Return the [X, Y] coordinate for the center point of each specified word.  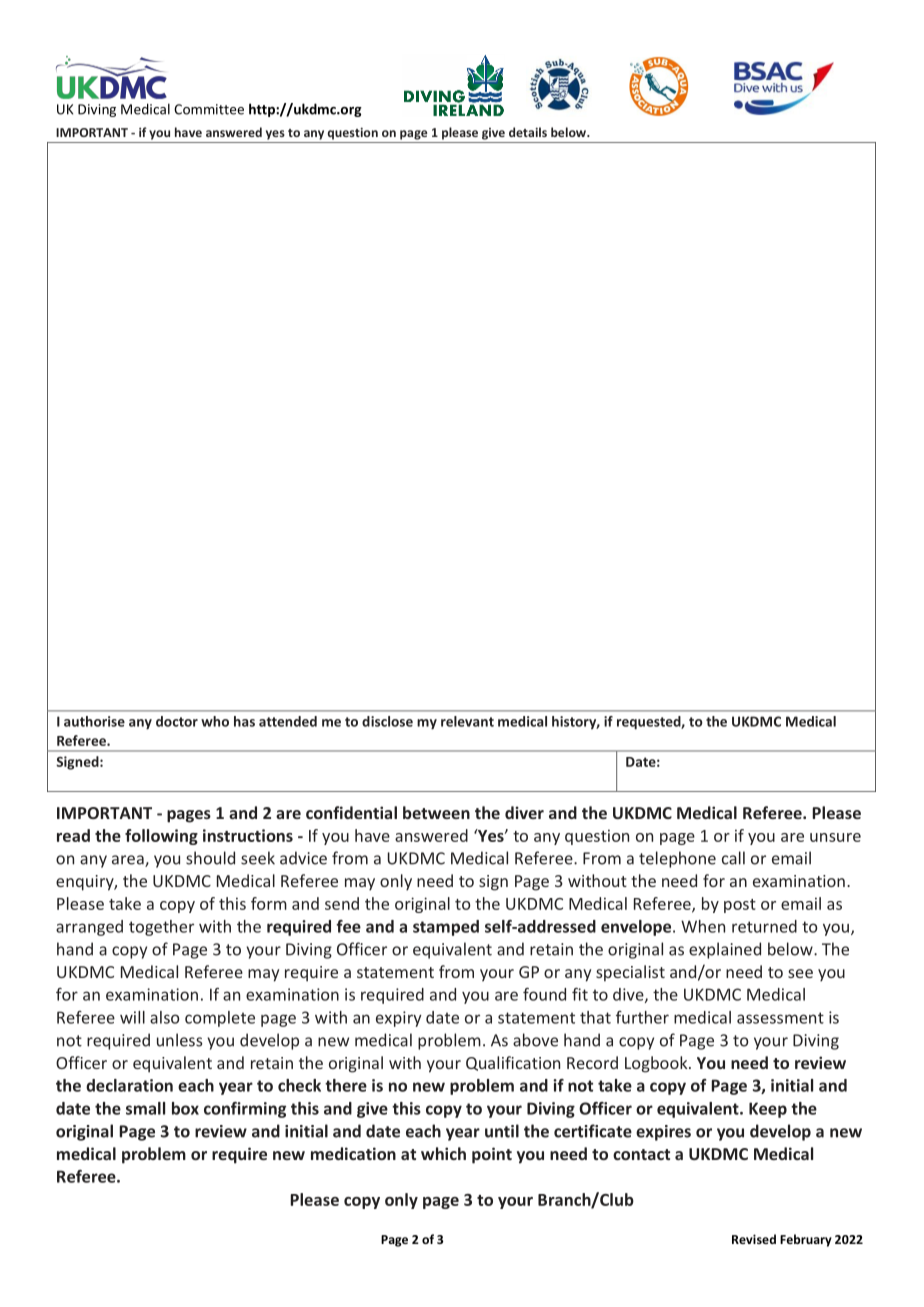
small [145, 1108]
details [528, 132]
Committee [209, 109]
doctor [177, 721]
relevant [467, 721]
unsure [835, 837]
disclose [387, 721]
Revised [754, 1239]
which [443, 1153]
